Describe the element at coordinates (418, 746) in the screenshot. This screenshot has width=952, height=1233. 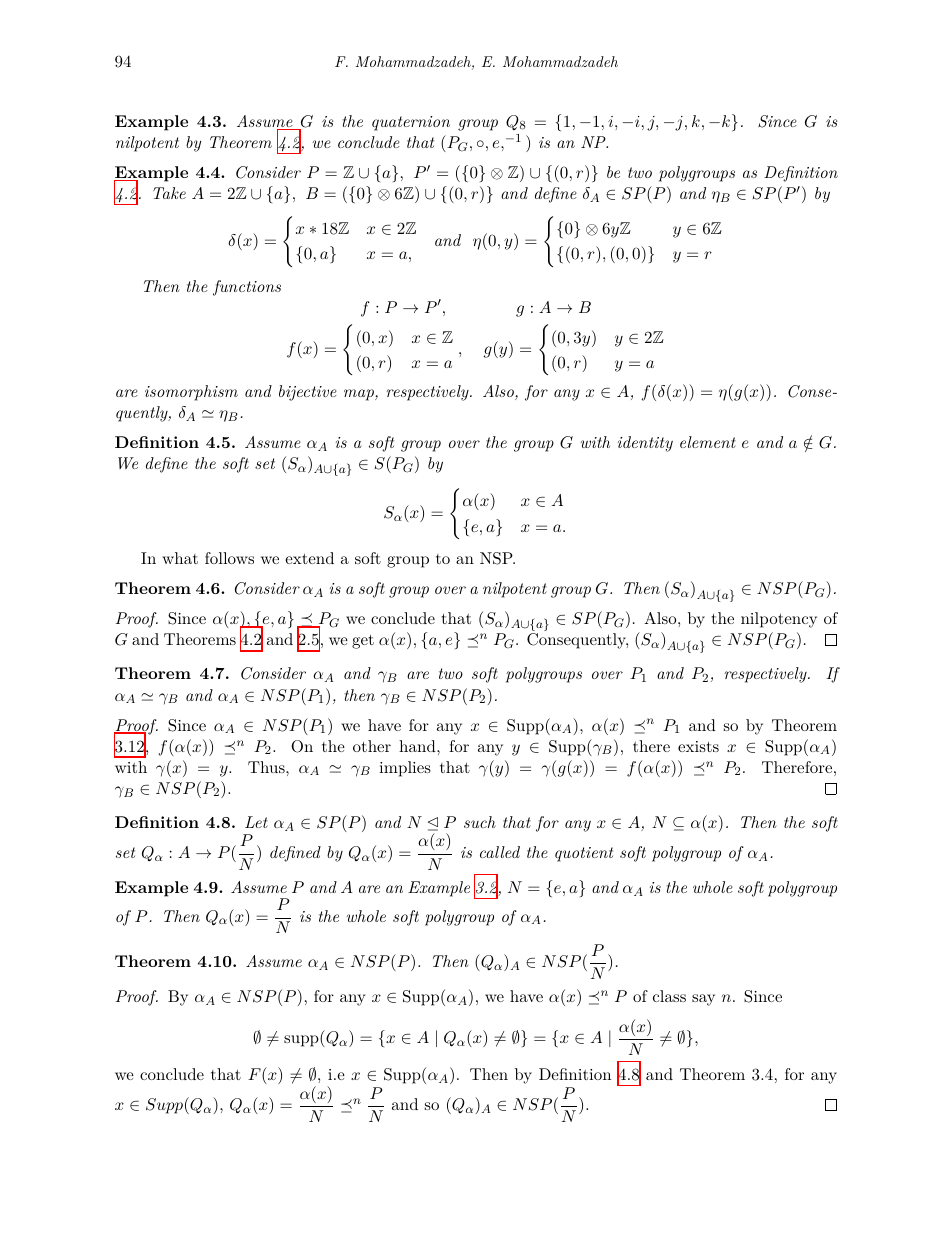
I see `hand` at that location.
